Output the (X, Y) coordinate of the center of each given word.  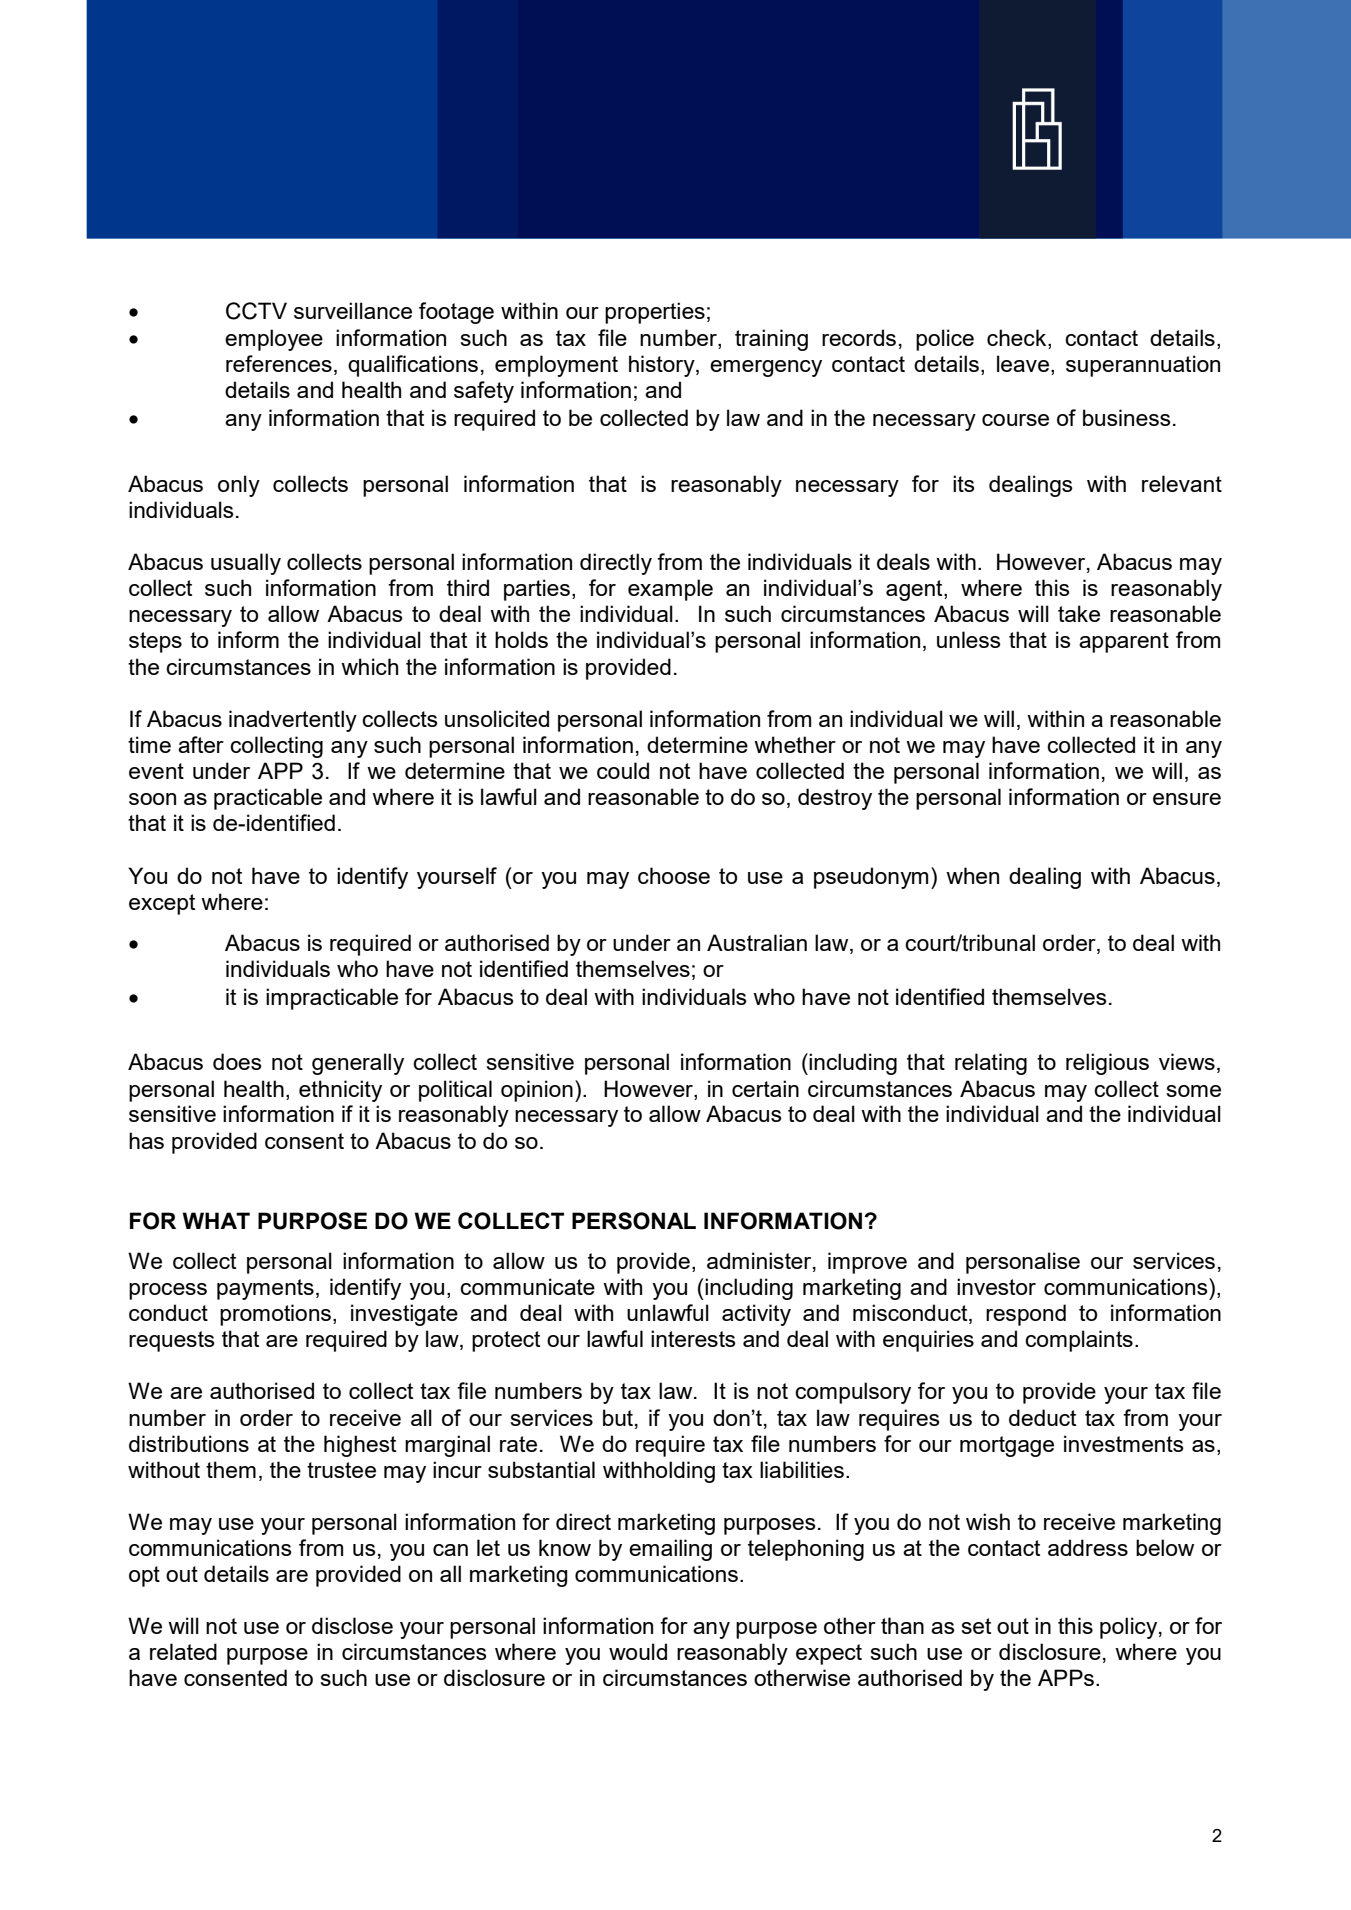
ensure (1187, 799)
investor (996, 1286)
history (663, 366)
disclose (352, 1625)
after (201, 744)
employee (274, 340)
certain (765, 1088)
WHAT (216, 1220)
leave (1023, 363)
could (623, 770)
